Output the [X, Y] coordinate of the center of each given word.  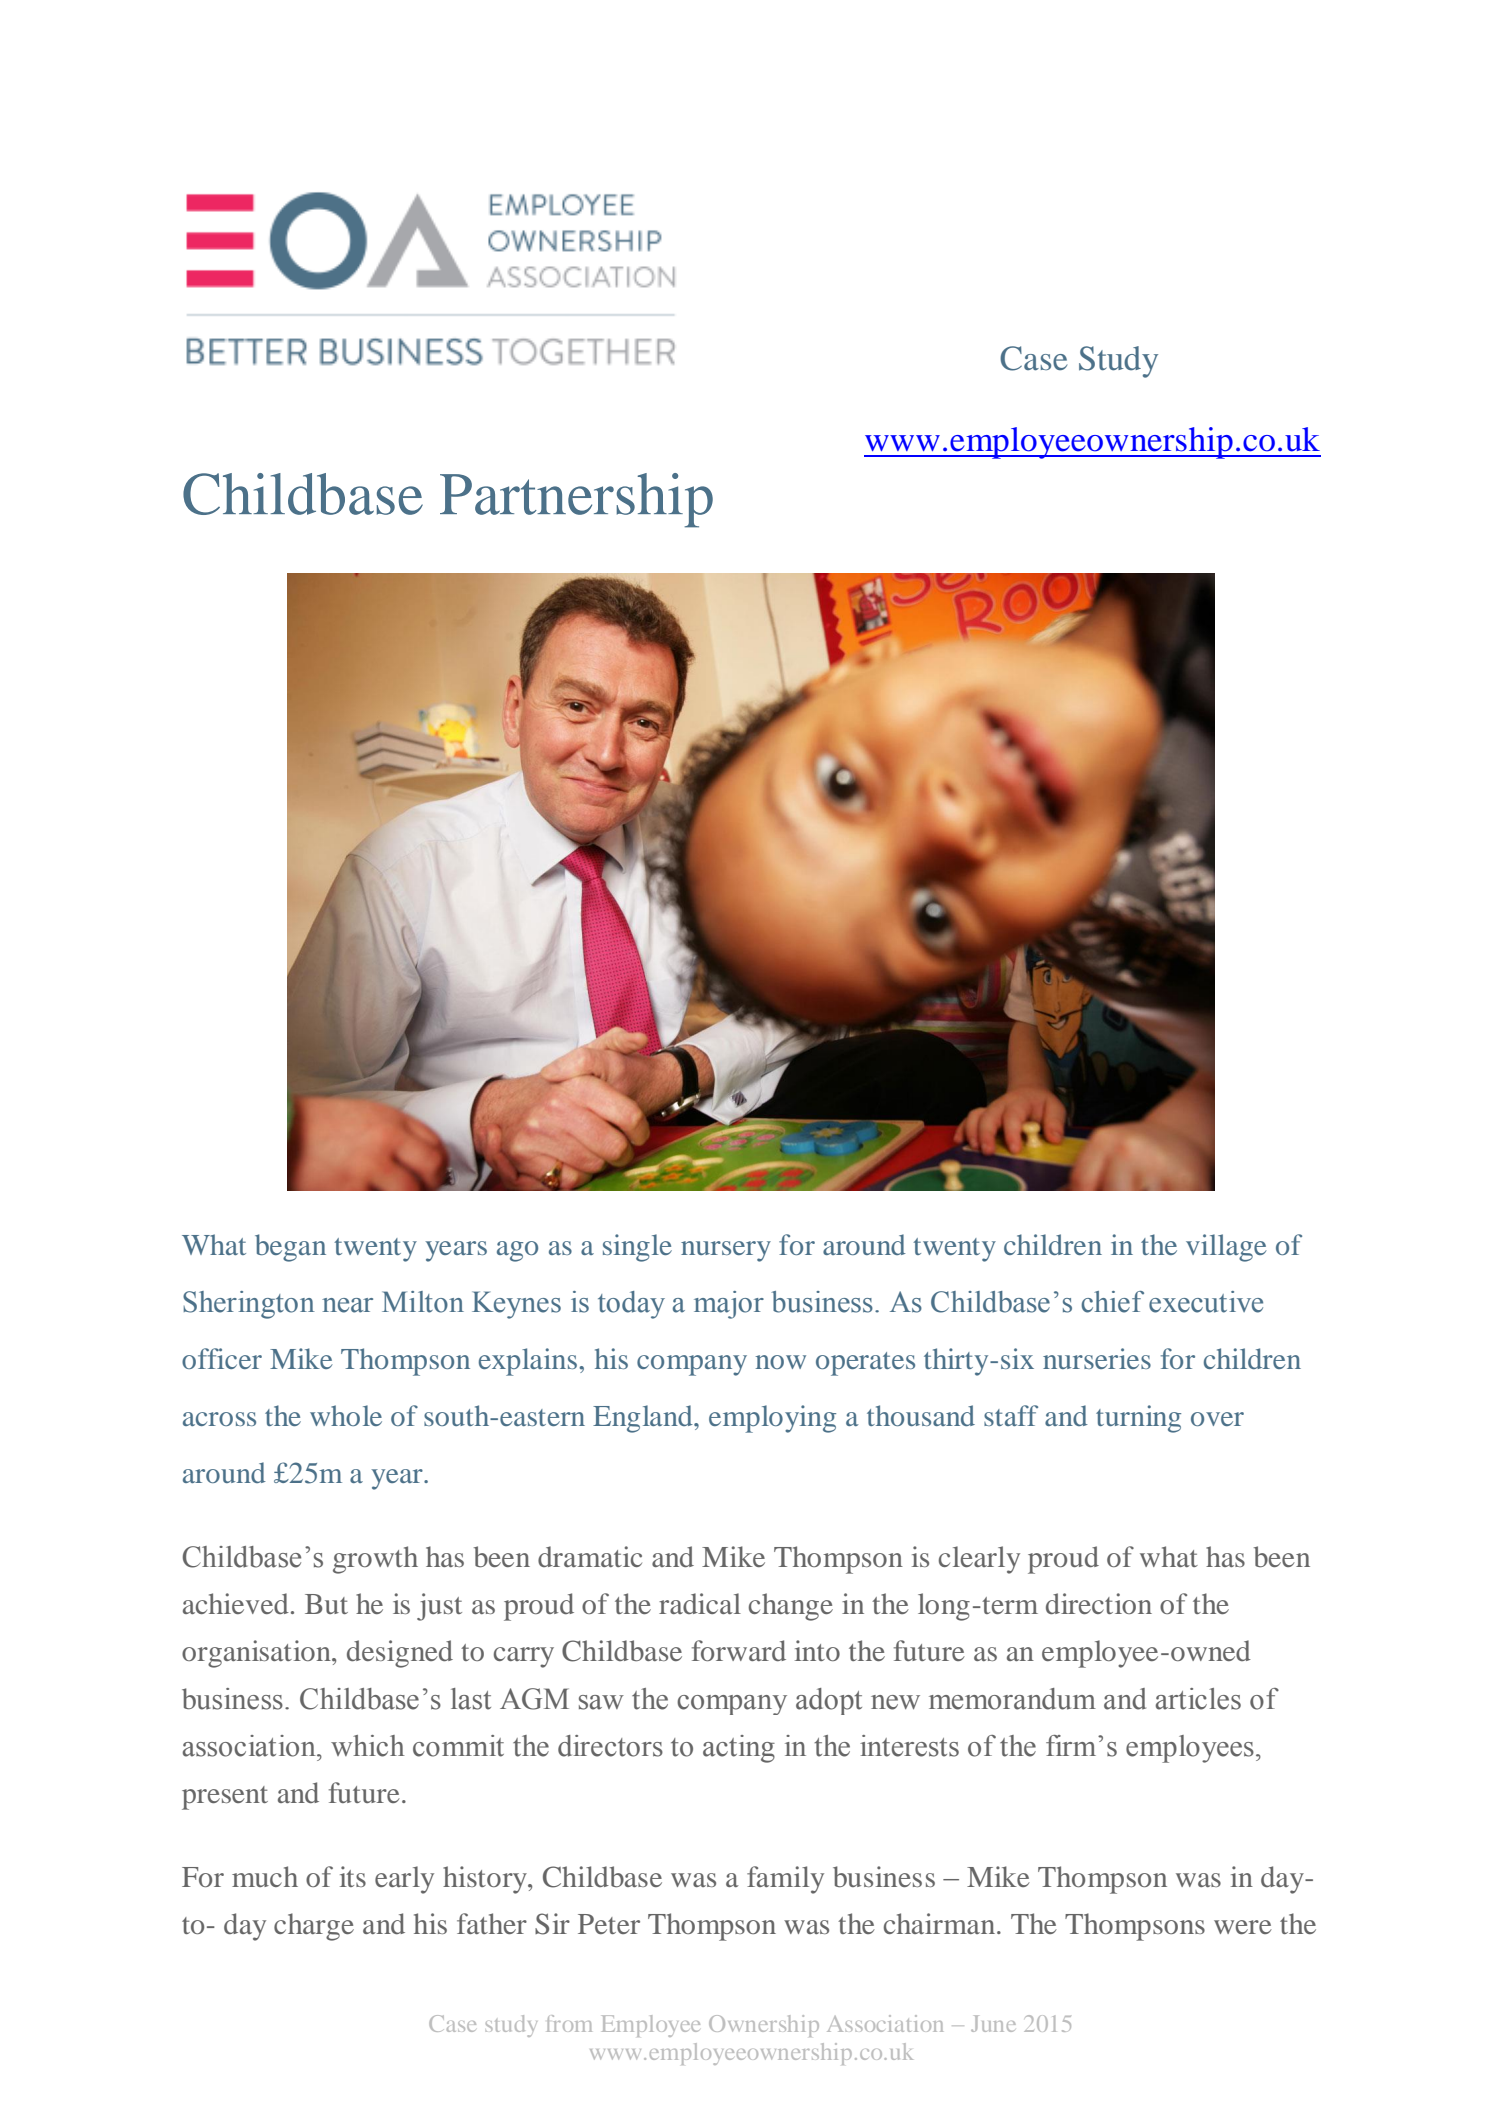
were [1243, 1927]
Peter [609, 1924]
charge [314, 1927]
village [1226, 1248]
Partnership [576, 500]
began [290, 1248]
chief [1112, 1302]
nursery [726, 1251]
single [637, 1248]
